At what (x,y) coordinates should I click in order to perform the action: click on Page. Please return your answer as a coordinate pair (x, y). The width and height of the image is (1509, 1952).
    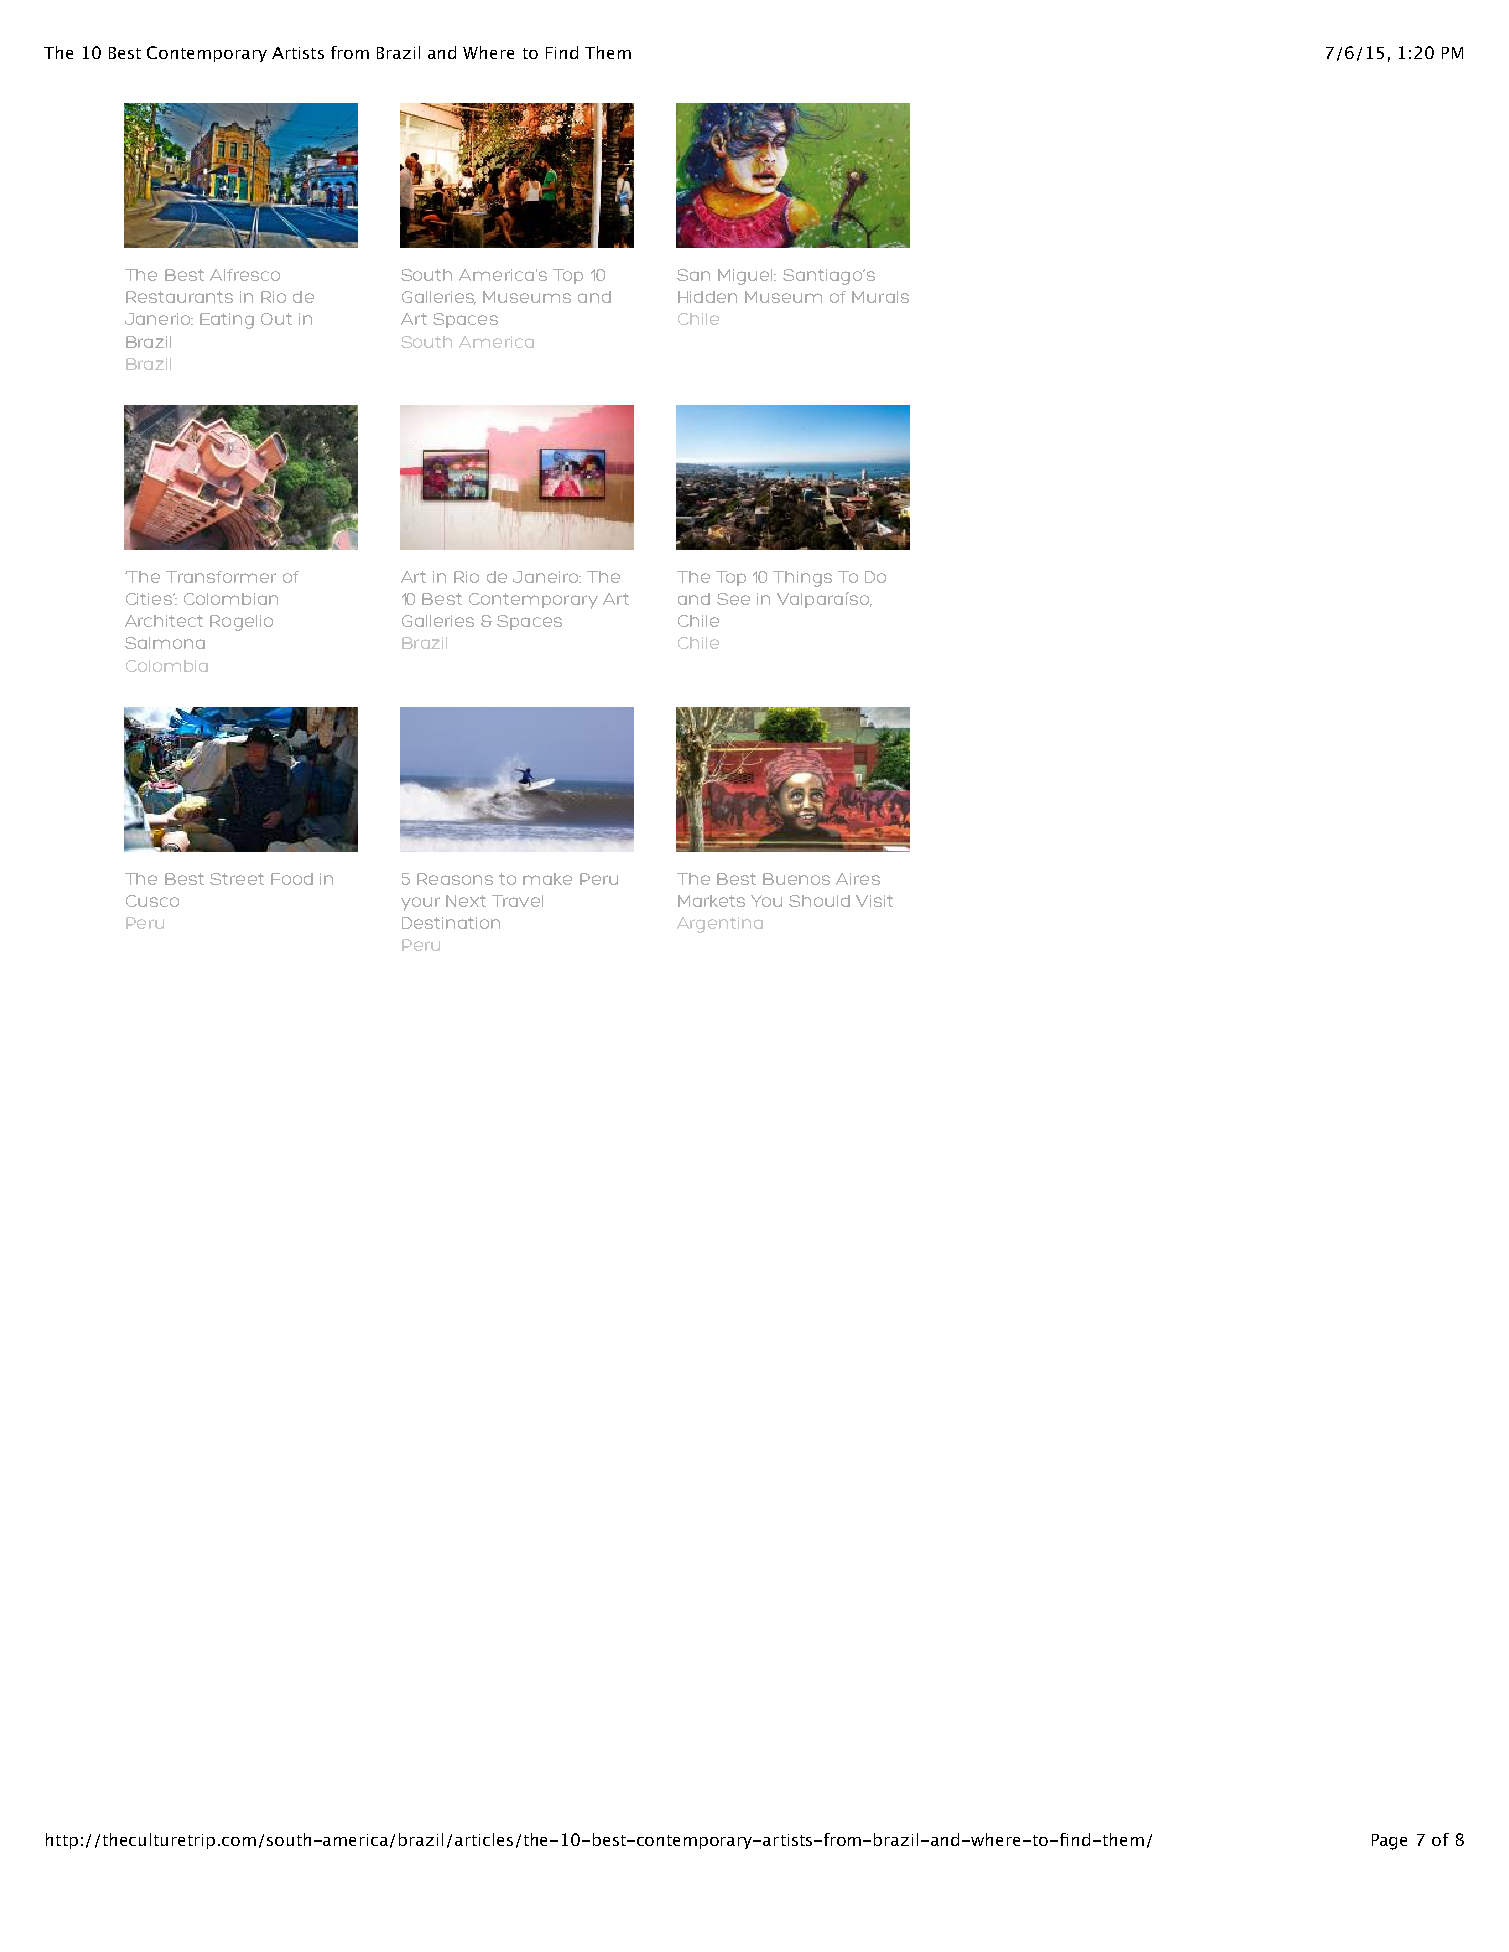
    Looking at the image, I should click on (1389, 1842).
